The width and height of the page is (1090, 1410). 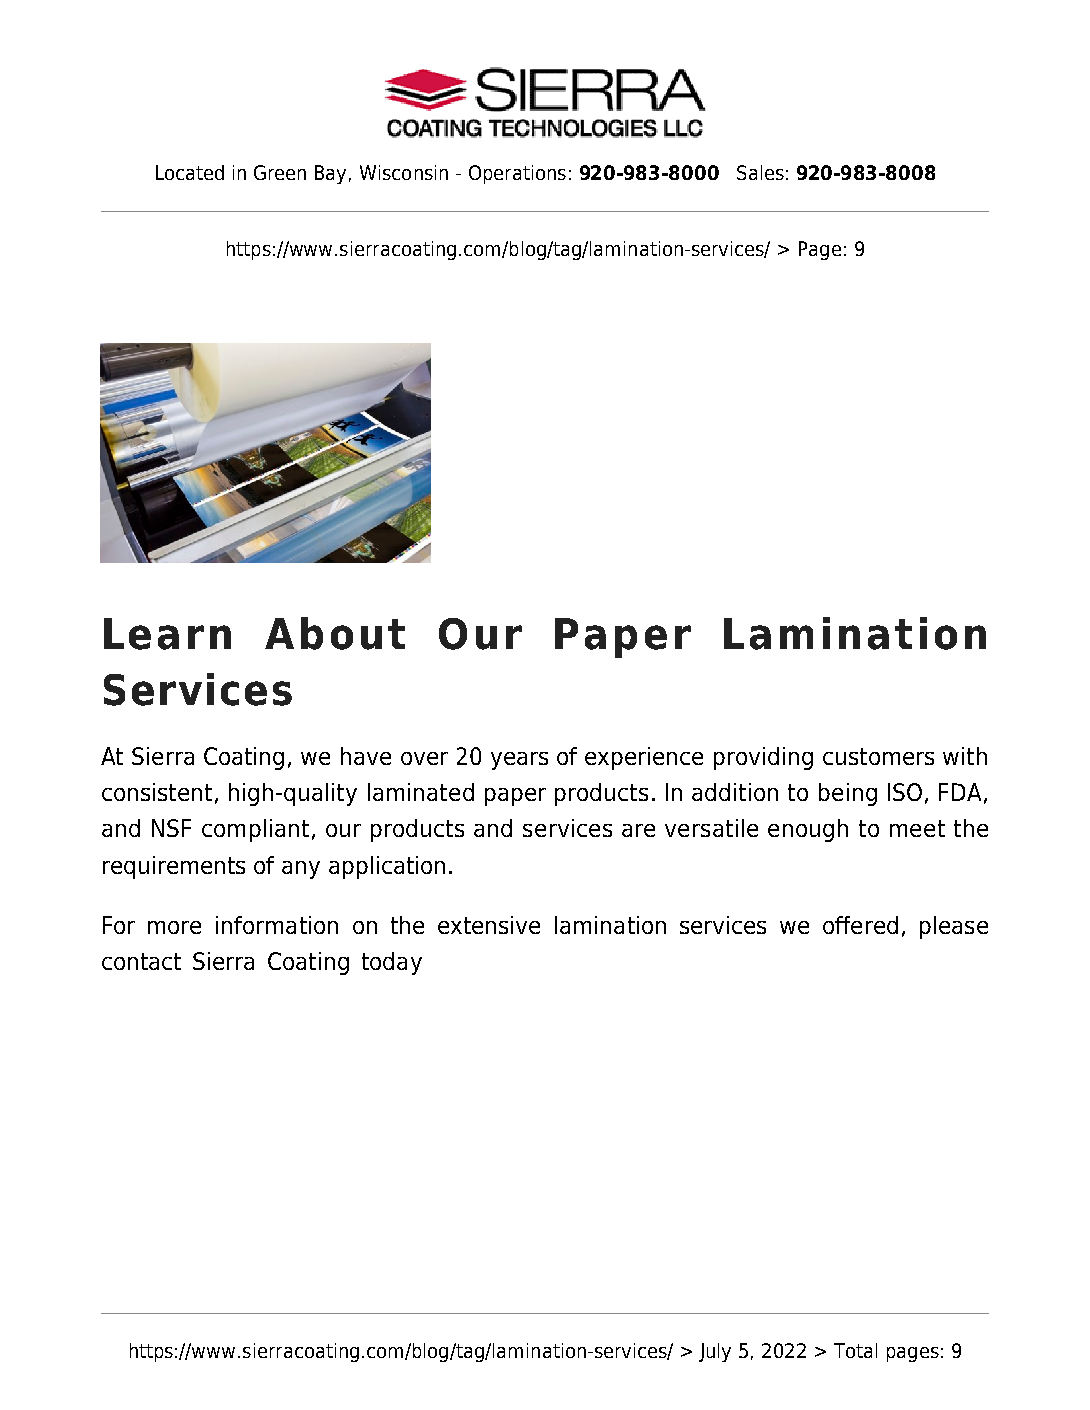 I want to click on contact, so click(x=141, y=961).
